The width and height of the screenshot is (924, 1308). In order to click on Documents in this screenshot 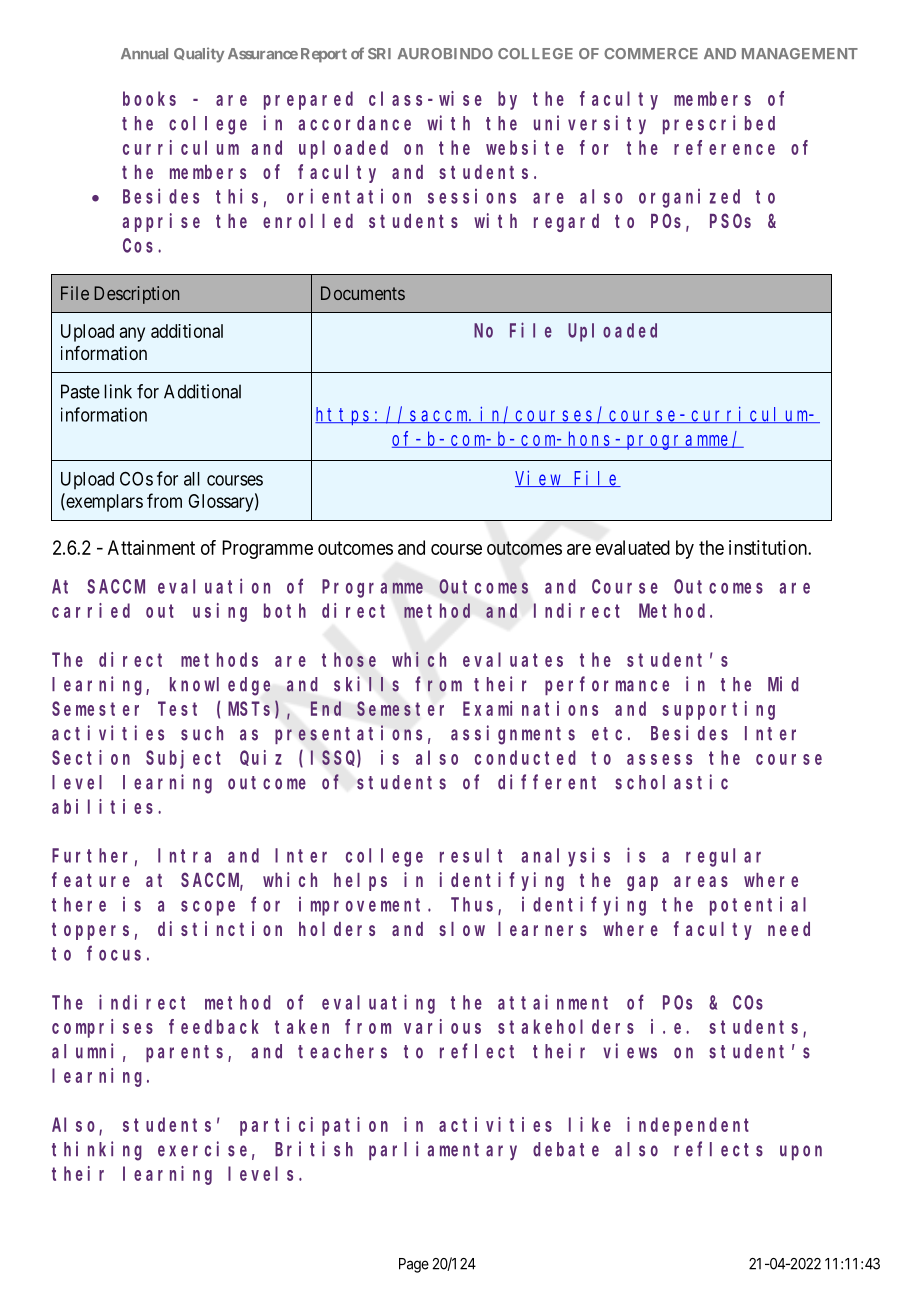, I will do `click(363, 293)`.
